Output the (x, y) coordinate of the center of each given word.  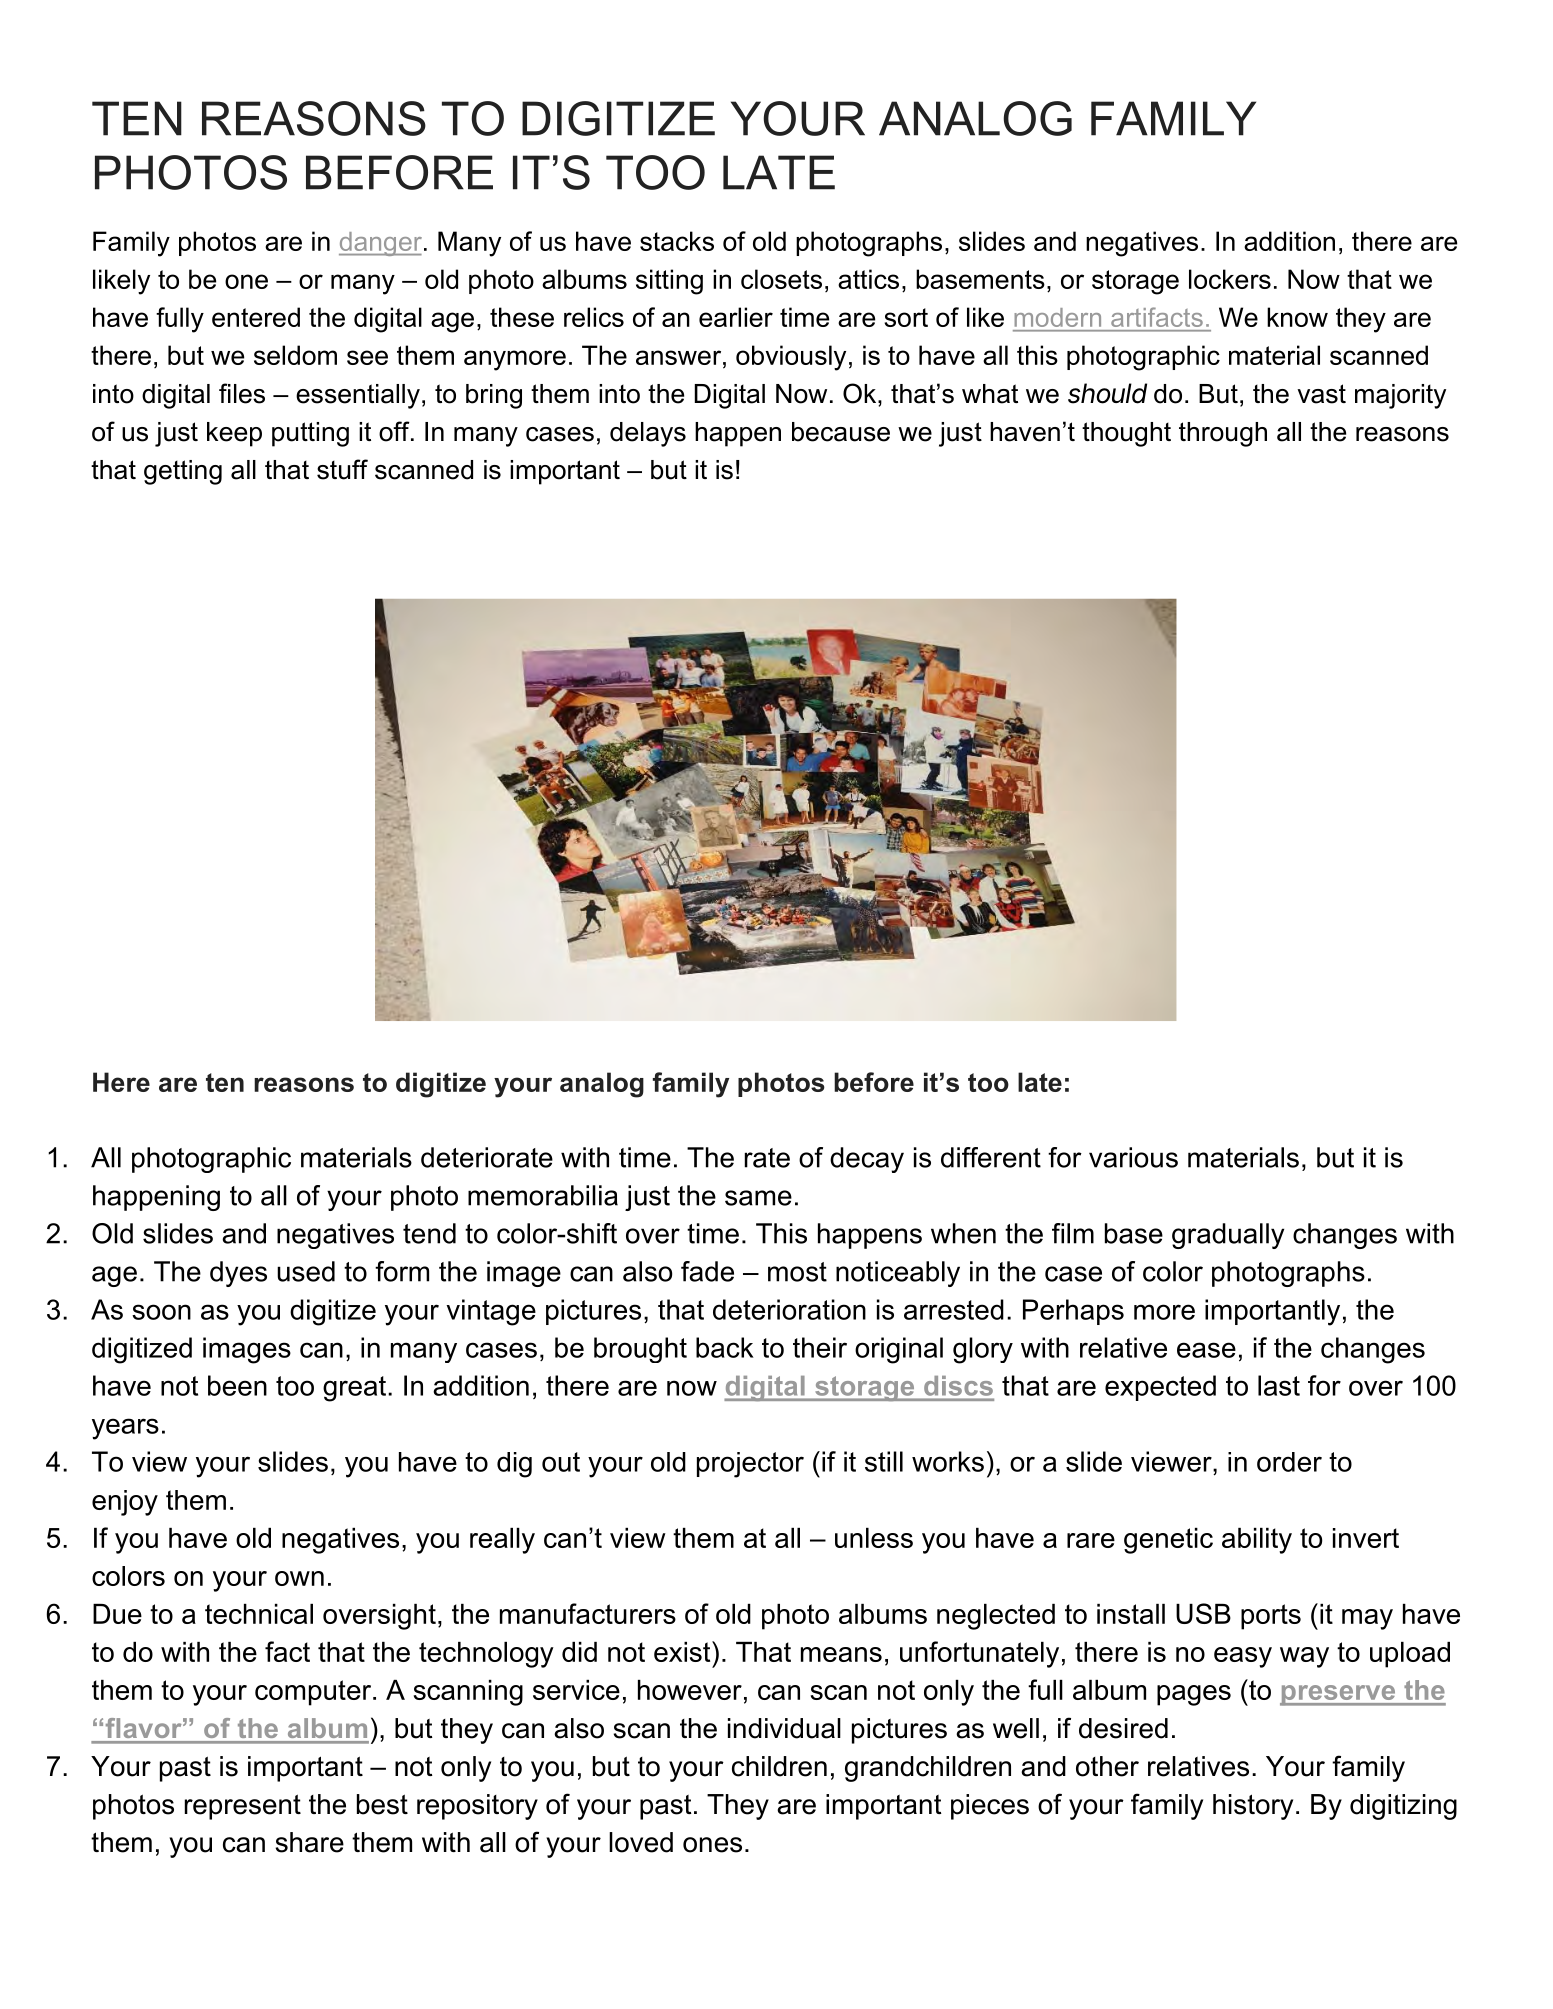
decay (867, 1160)
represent (243, 1807)
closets (781, 279)
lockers (1230, 279)
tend (429, 1233)
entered (256, 317)
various (1133, 1157)
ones (712, 1845)
